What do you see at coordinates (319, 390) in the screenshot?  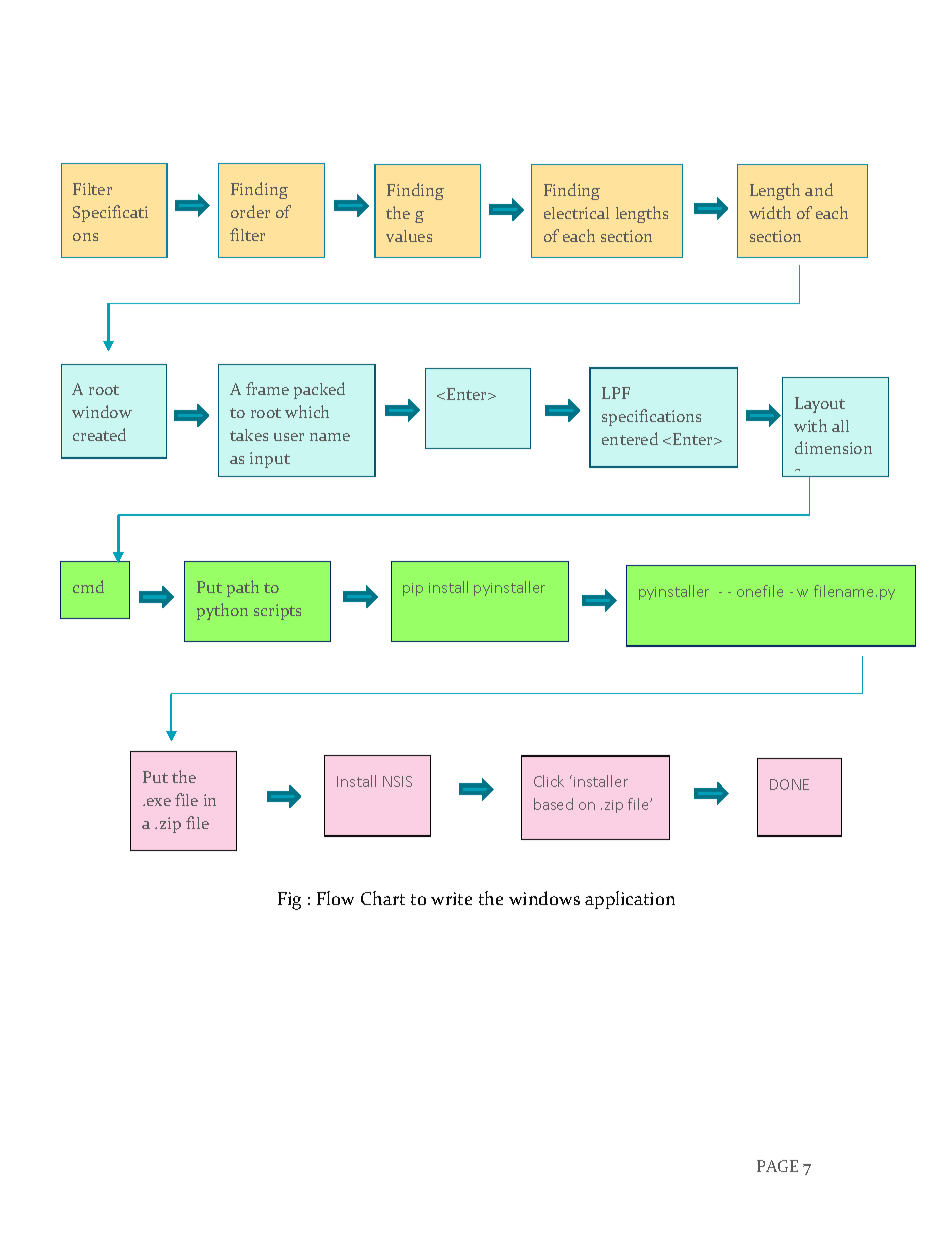 I see `packed` at bounding box center [319, 390].
